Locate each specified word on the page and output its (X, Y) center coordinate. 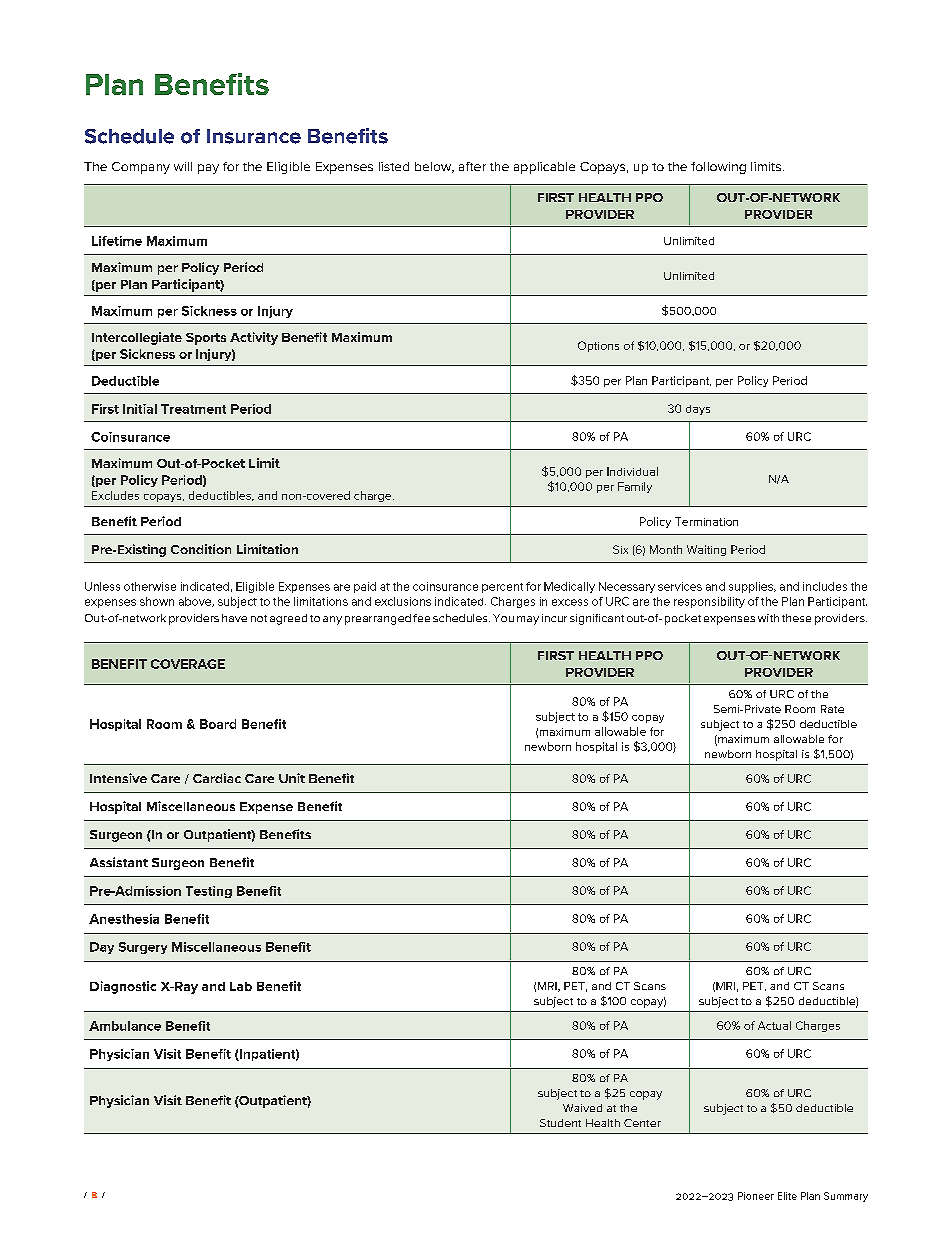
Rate (832, 709)
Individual (632, 471)
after (472, 166)
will (183, 166)
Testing (209, 892)
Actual (774, 1025)
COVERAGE (188, 664)
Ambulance (125, 1026)
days (698, 410)
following (718, 168)
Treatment (193, 409)
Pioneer (756, 1196)
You (503, 618)
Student (560, 1123)
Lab (241, 986)
